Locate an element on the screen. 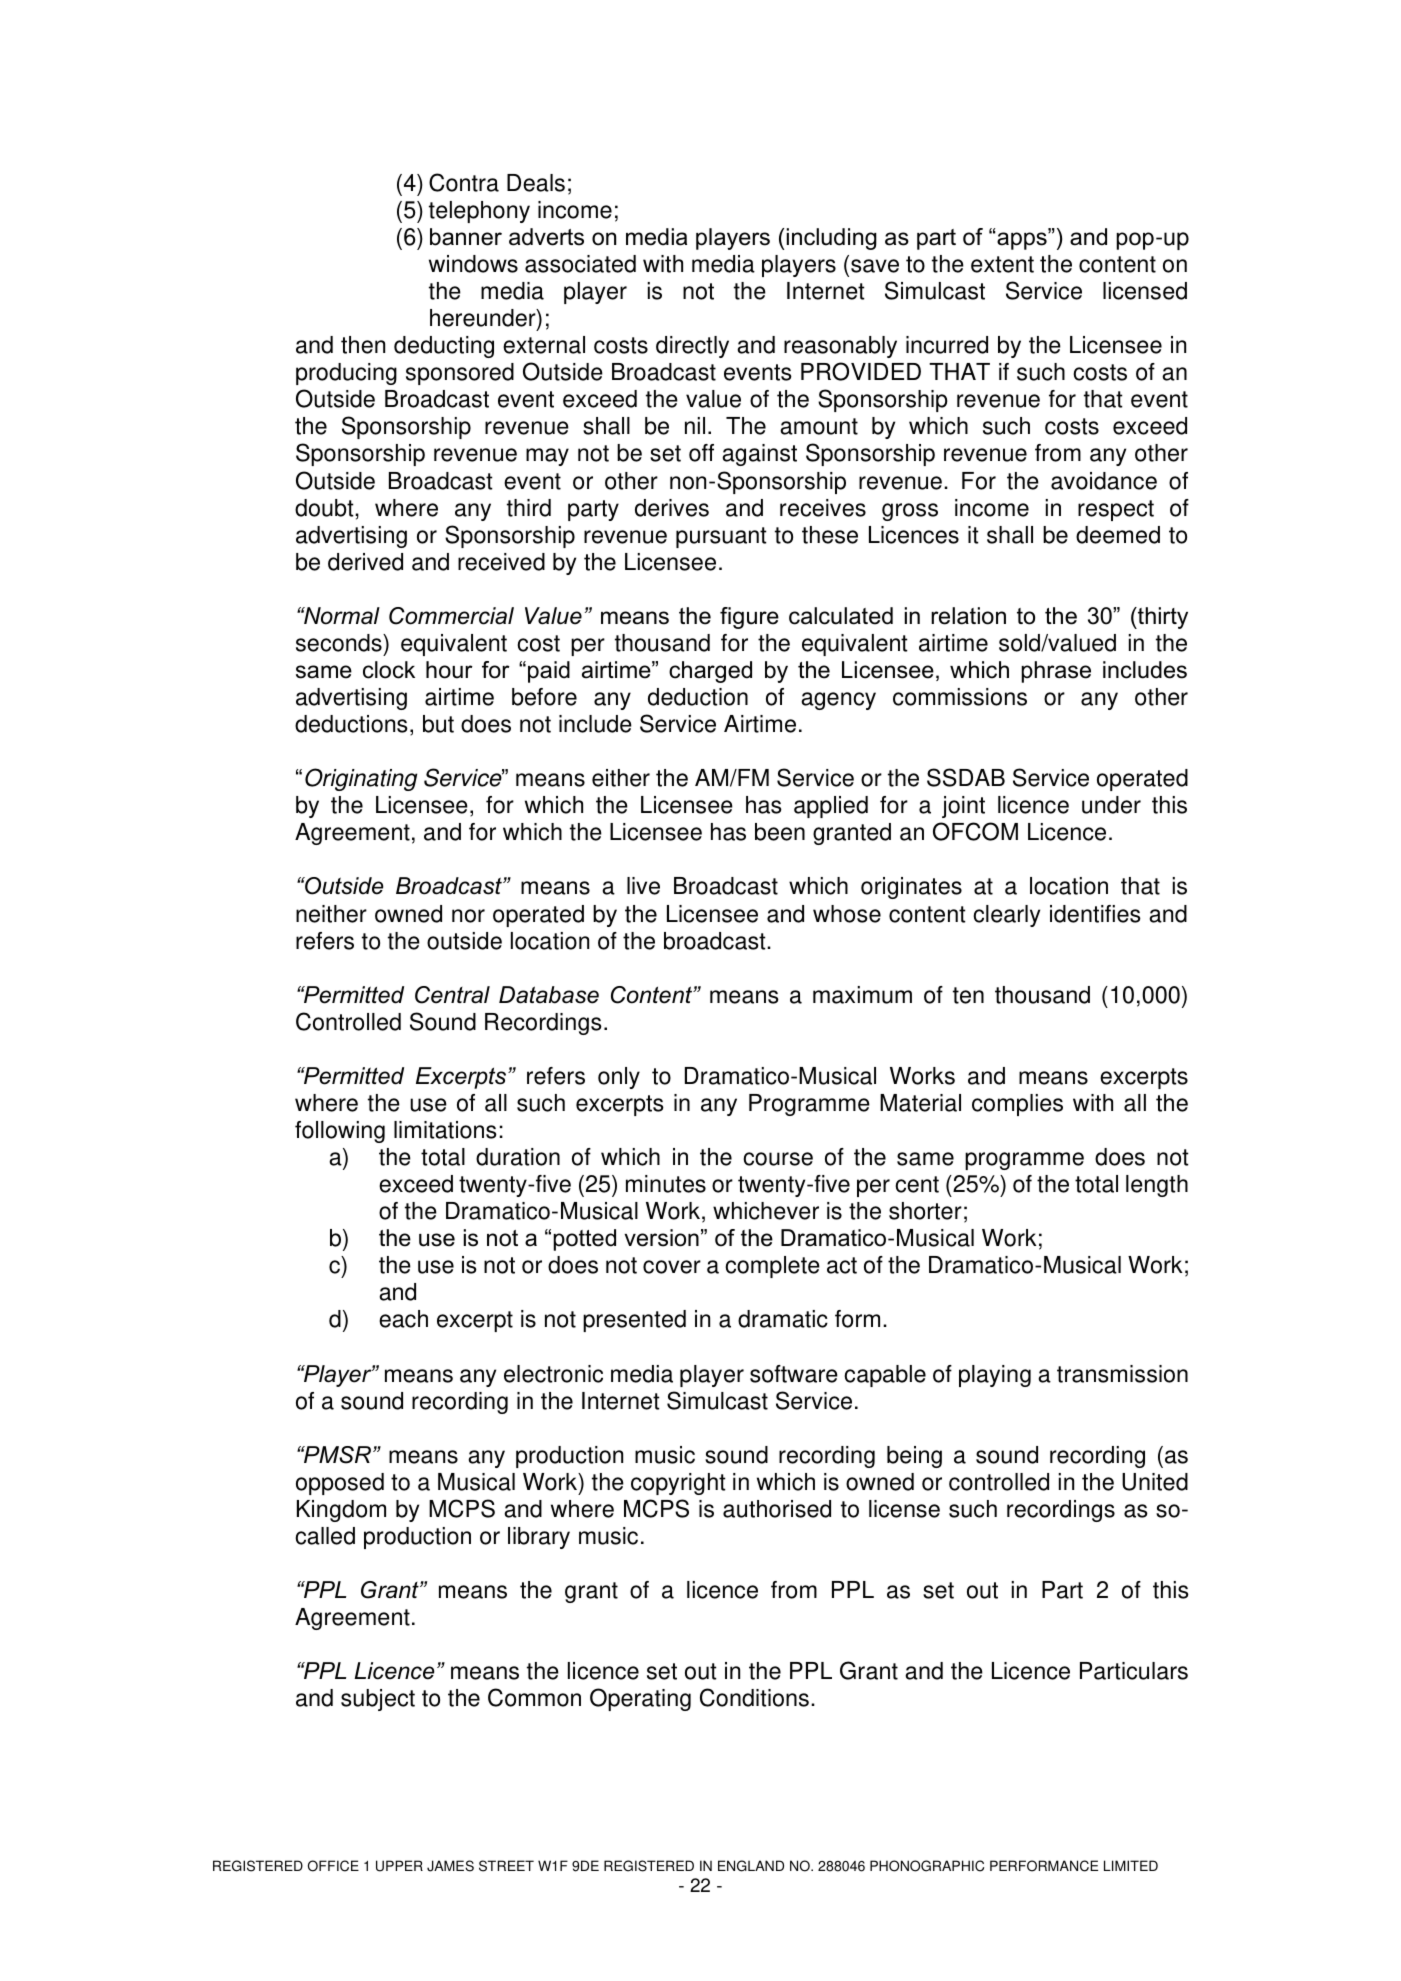 Image resolution: width=1401 pixels, height=1981 pixels. windows is located at coordinates (473, 264).
